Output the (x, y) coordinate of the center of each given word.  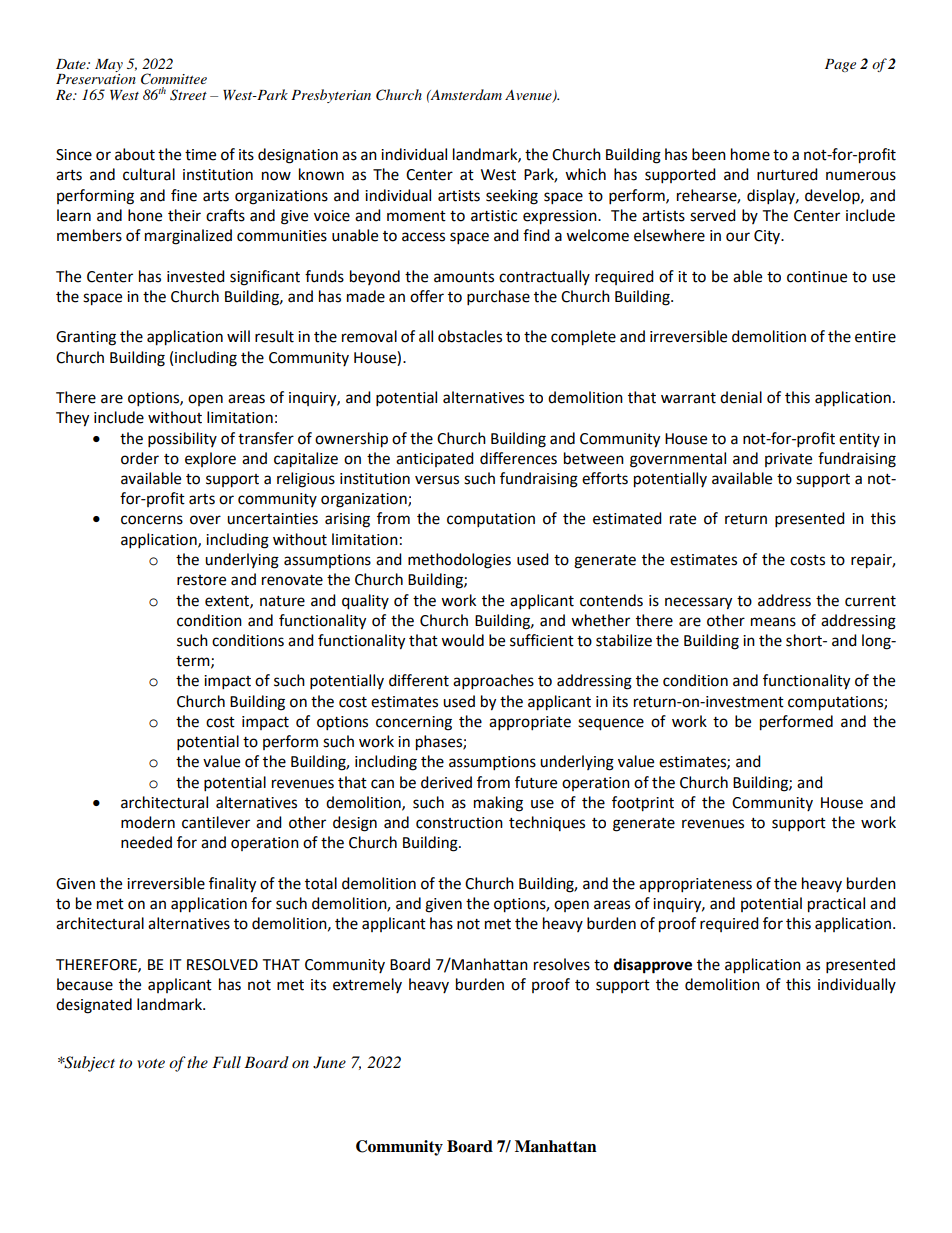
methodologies (459, 561)
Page (840, 65)
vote (151, 1063)
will (238, 336)
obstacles (470, 336)
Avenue (529, 96)
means (773, 622)
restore (201, 580)
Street (188, 95)
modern (148, 822)
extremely (367, 985)
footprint (643, 804)
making (498, 804)
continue (817, 277)
